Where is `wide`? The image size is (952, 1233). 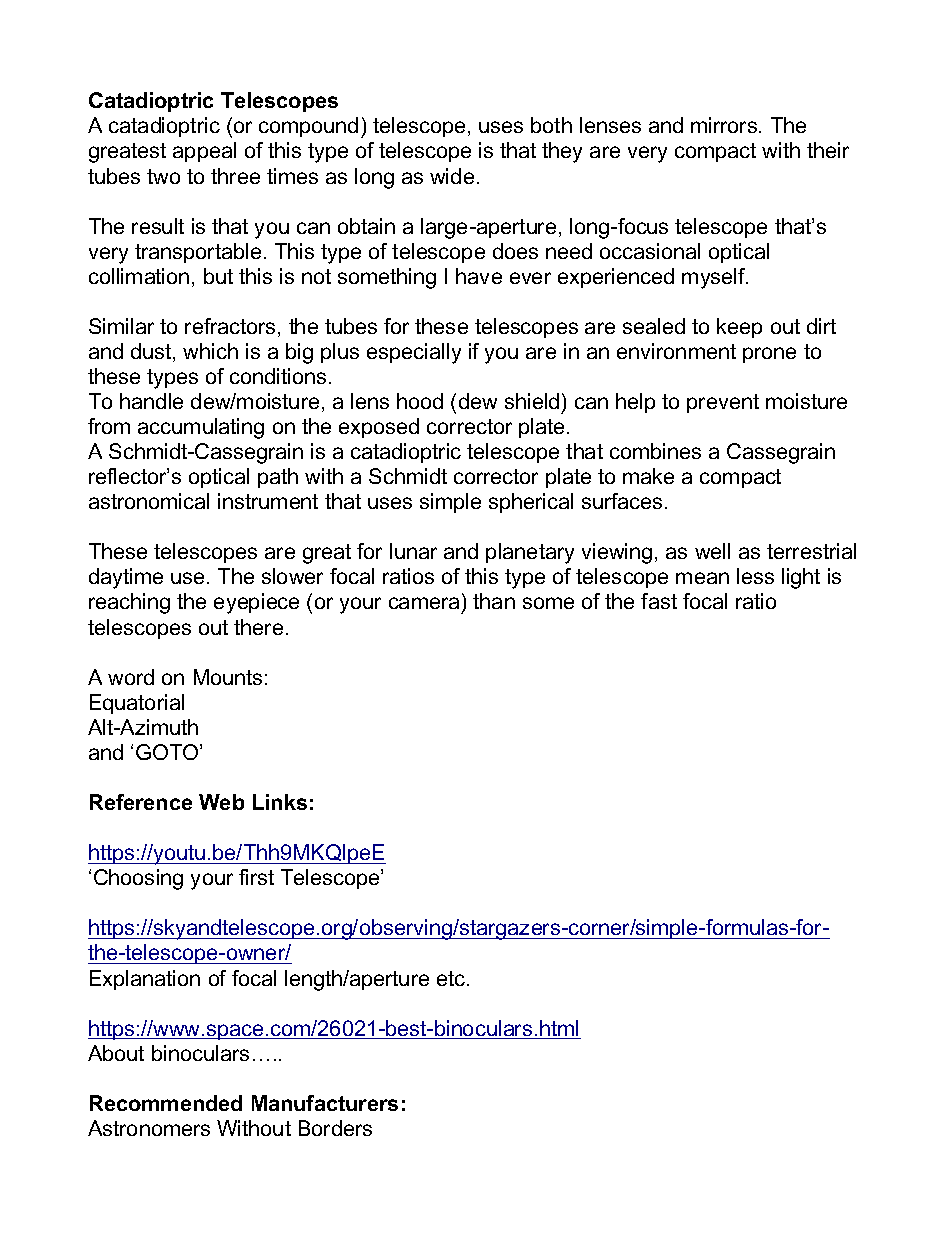
wide is located at coordinates (452, 176).
